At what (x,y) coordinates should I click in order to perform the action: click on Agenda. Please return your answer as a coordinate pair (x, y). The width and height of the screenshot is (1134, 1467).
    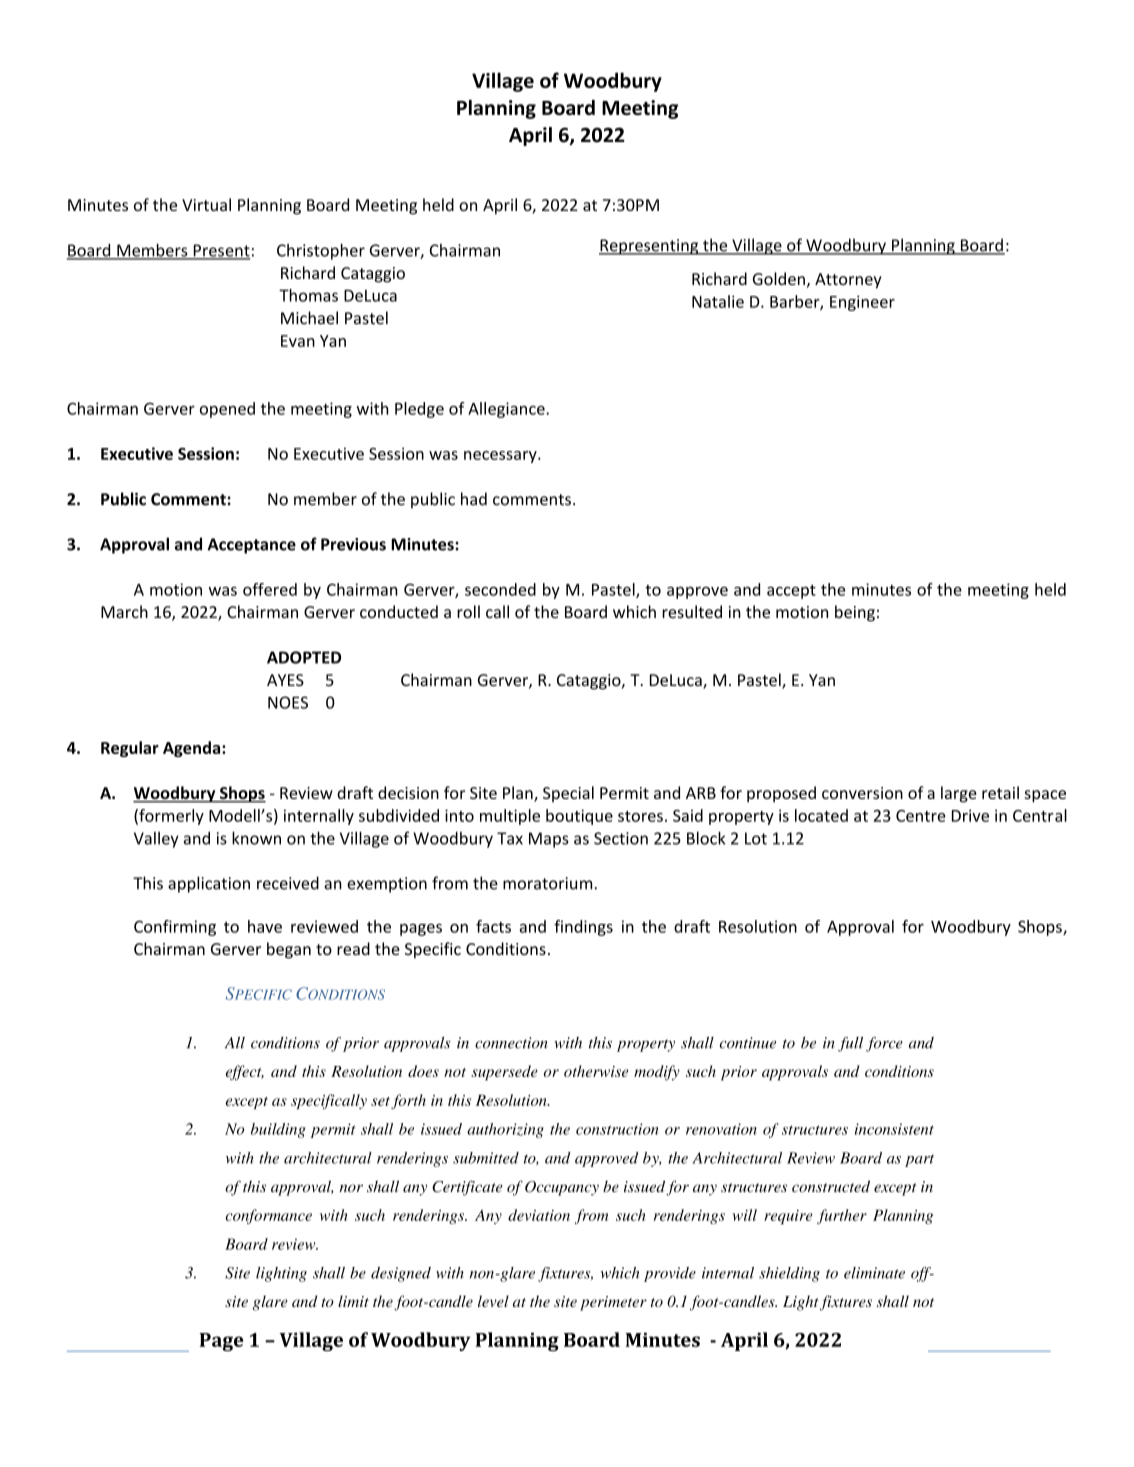
    Looking at the image, I should click on (193, 749).
